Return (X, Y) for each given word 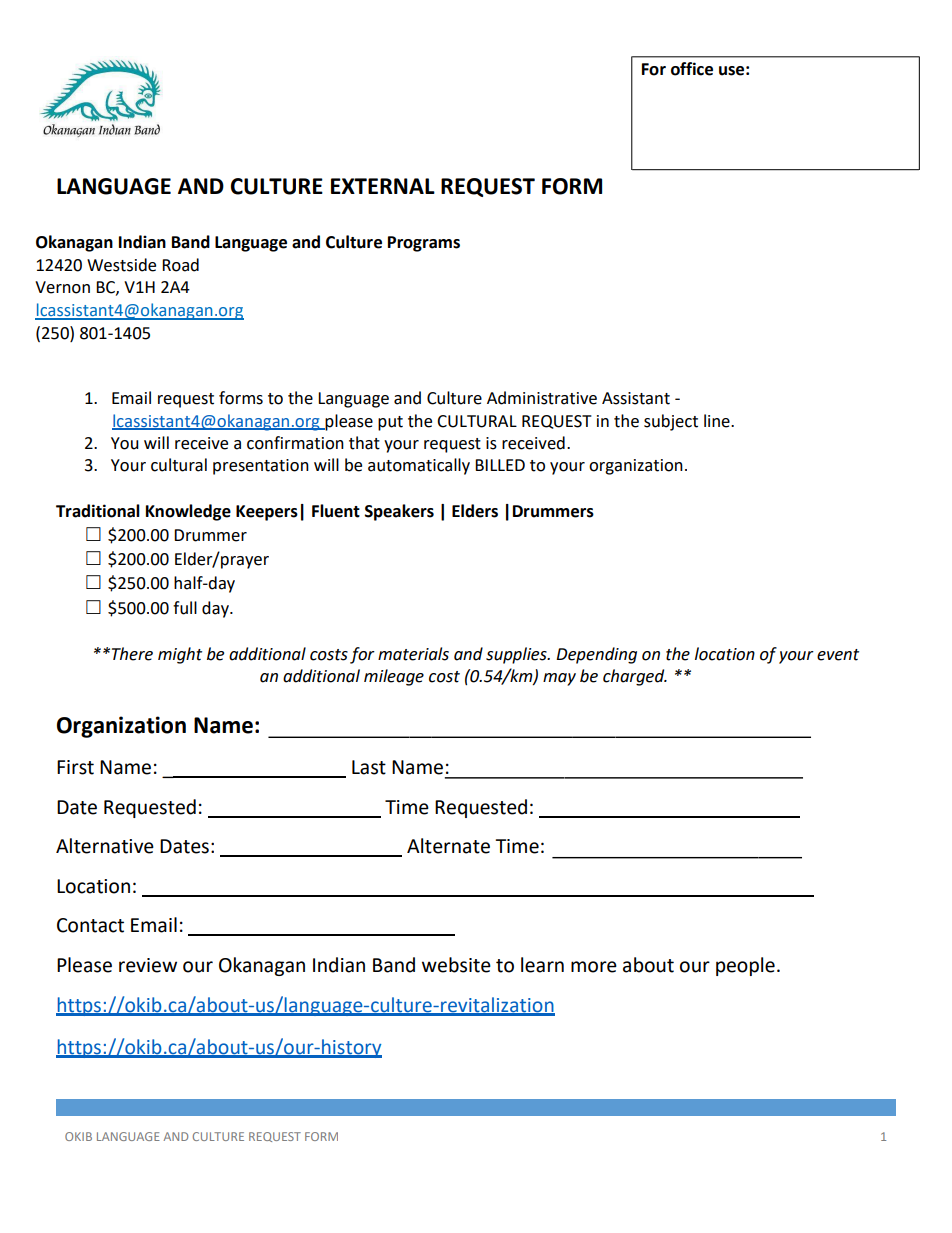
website (456, 965)
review (148, 965)
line (718, 421)
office (692, 69)
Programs (424, 244)
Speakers (399, 512)
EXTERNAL (383, 186)
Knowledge (188, 512)
